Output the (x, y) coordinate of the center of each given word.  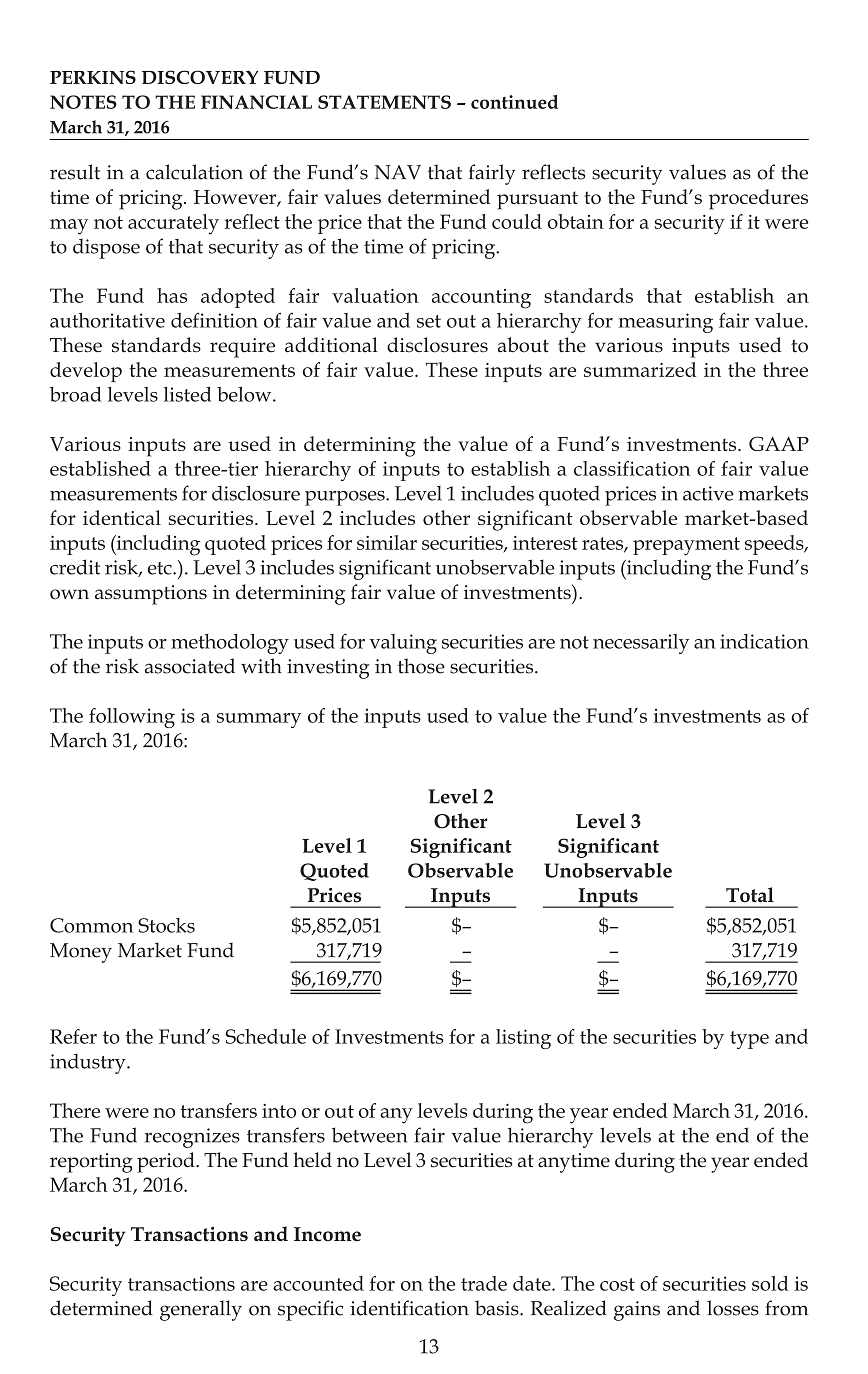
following (132, 718)
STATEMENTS (384, 102)
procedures (758, 199)
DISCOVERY (200, 77)
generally (201, 1310)
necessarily (641, 644)
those (421, 666)
